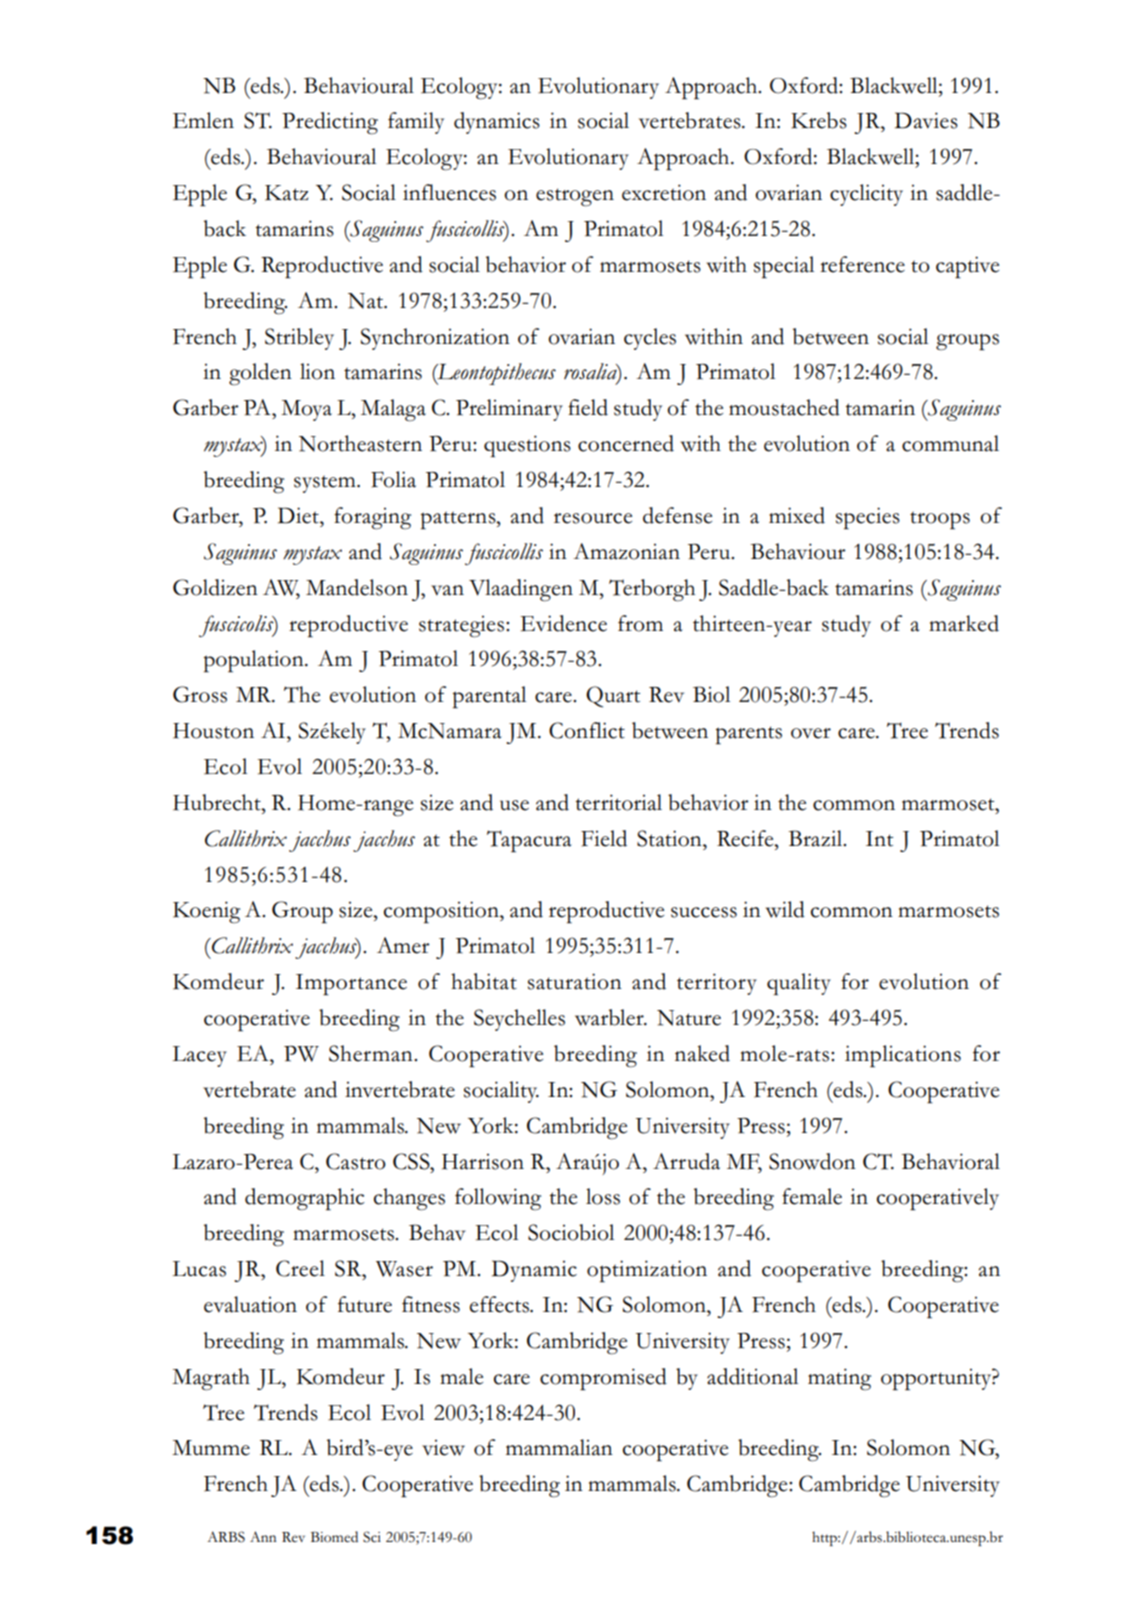  Describe the element at coordinates (593, 518) in the document. I see `resource` at that location.
